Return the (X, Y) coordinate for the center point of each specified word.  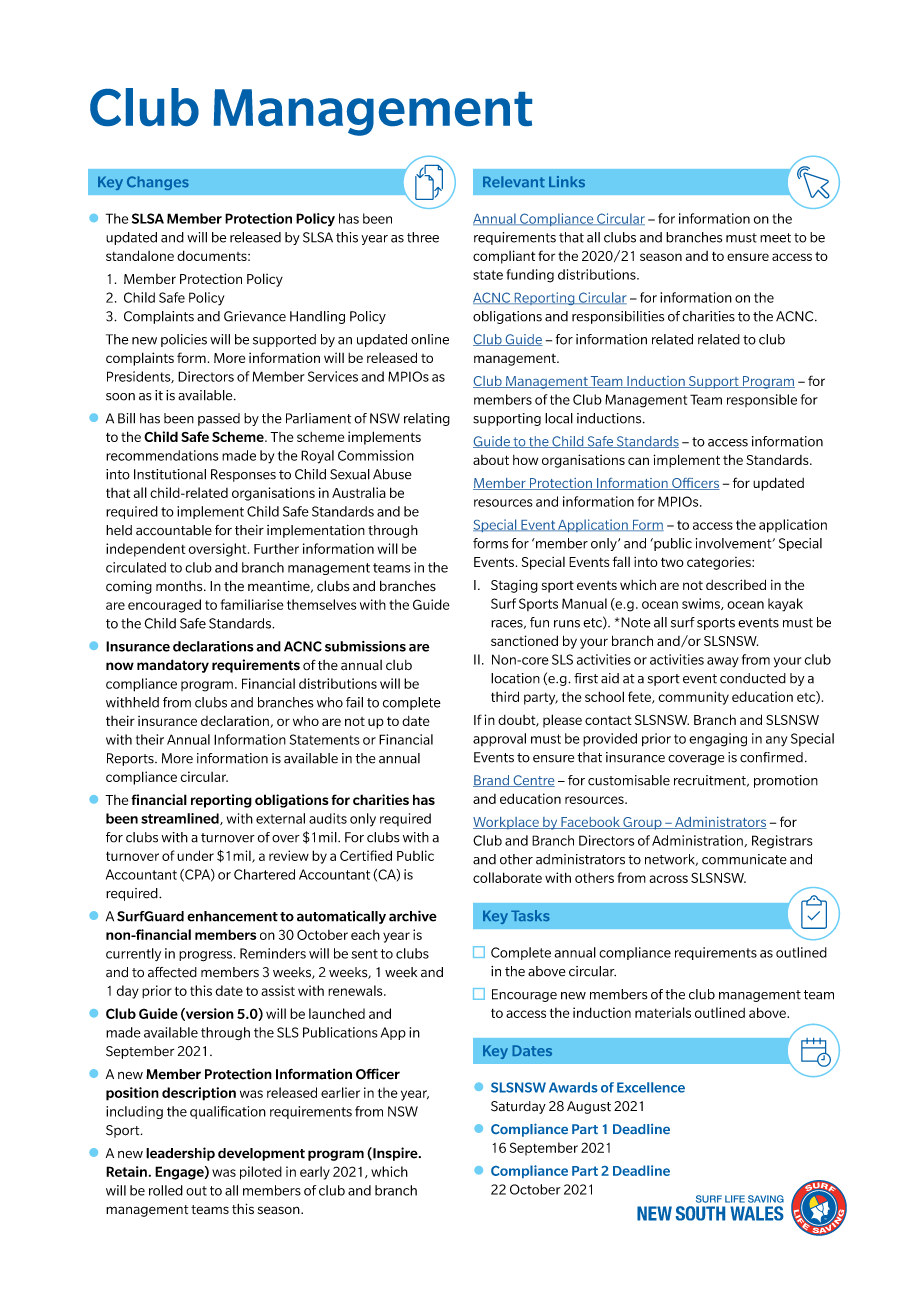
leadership (180, 1154)
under (195, 855)
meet (775, 238)
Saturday (518, 1107)
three (423, 237)
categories (720, 563)
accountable (174, 530)
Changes (158, 183)
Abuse (392, 474)
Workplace (507, 823)
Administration (698, 841)
